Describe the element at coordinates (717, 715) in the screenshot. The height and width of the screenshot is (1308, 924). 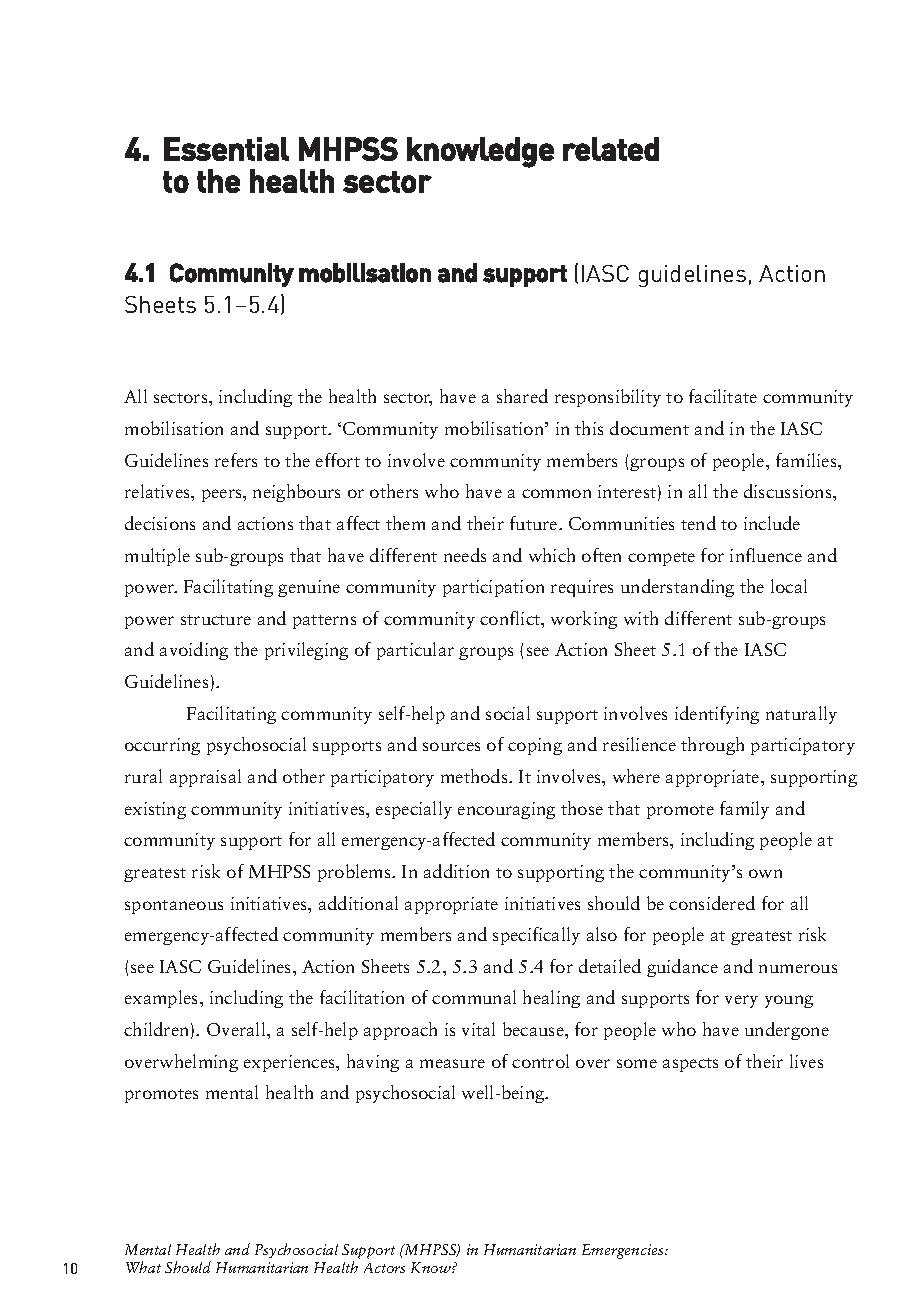
I see `identifying` at that location.
